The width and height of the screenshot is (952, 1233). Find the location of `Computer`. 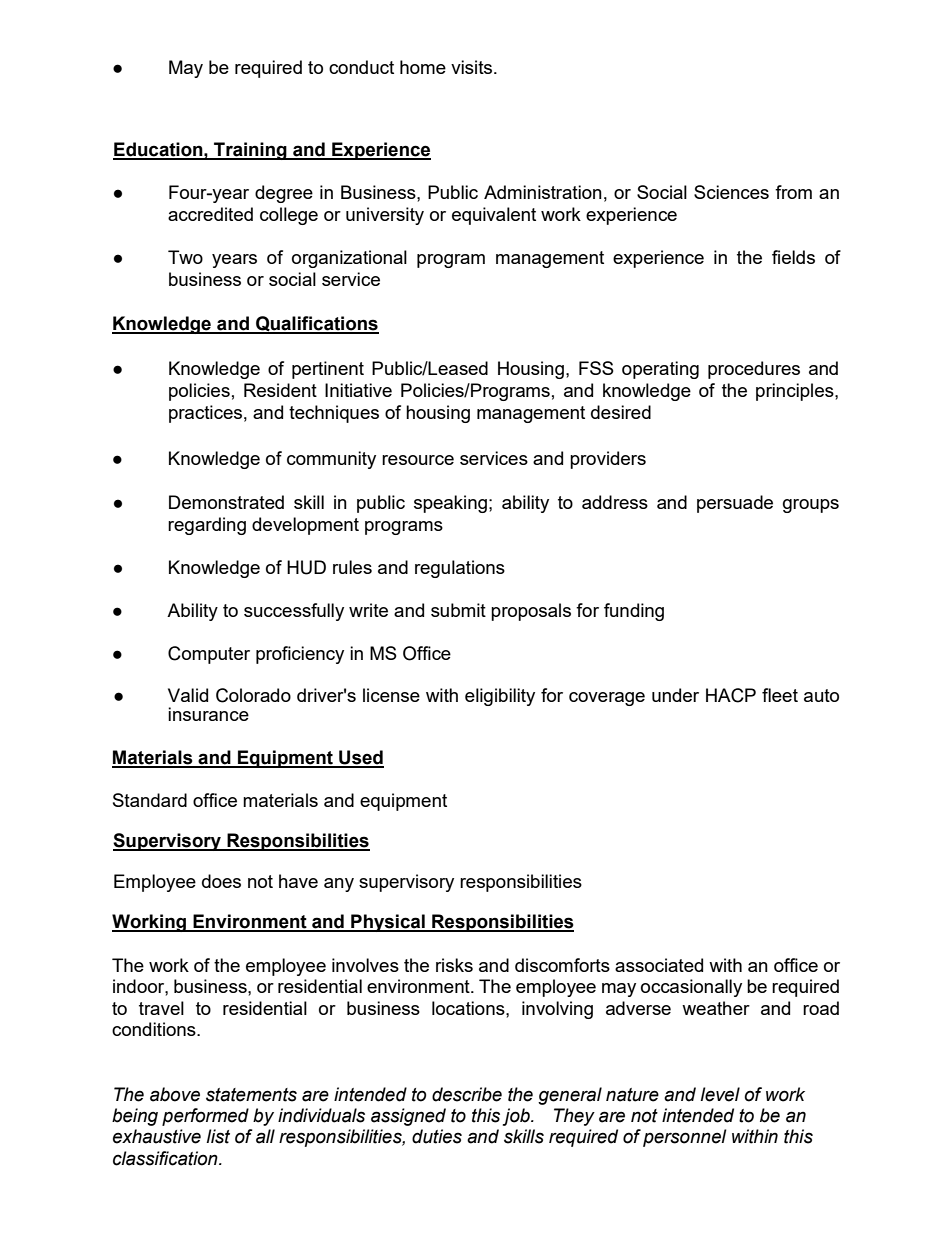

Computer is located at coordinates (209, 655).
